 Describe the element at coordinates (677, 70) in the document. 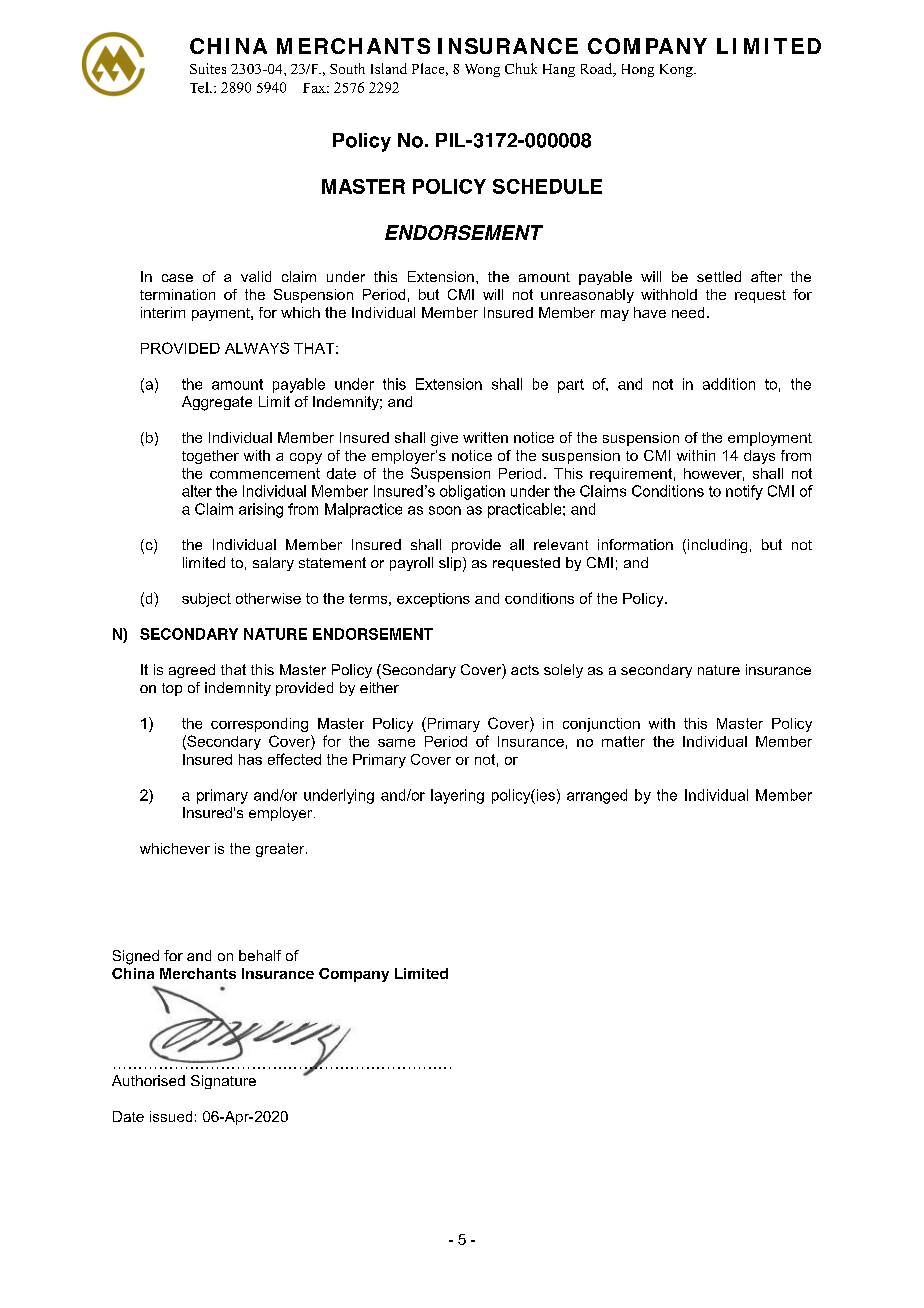

I see `Kong` at that location.
